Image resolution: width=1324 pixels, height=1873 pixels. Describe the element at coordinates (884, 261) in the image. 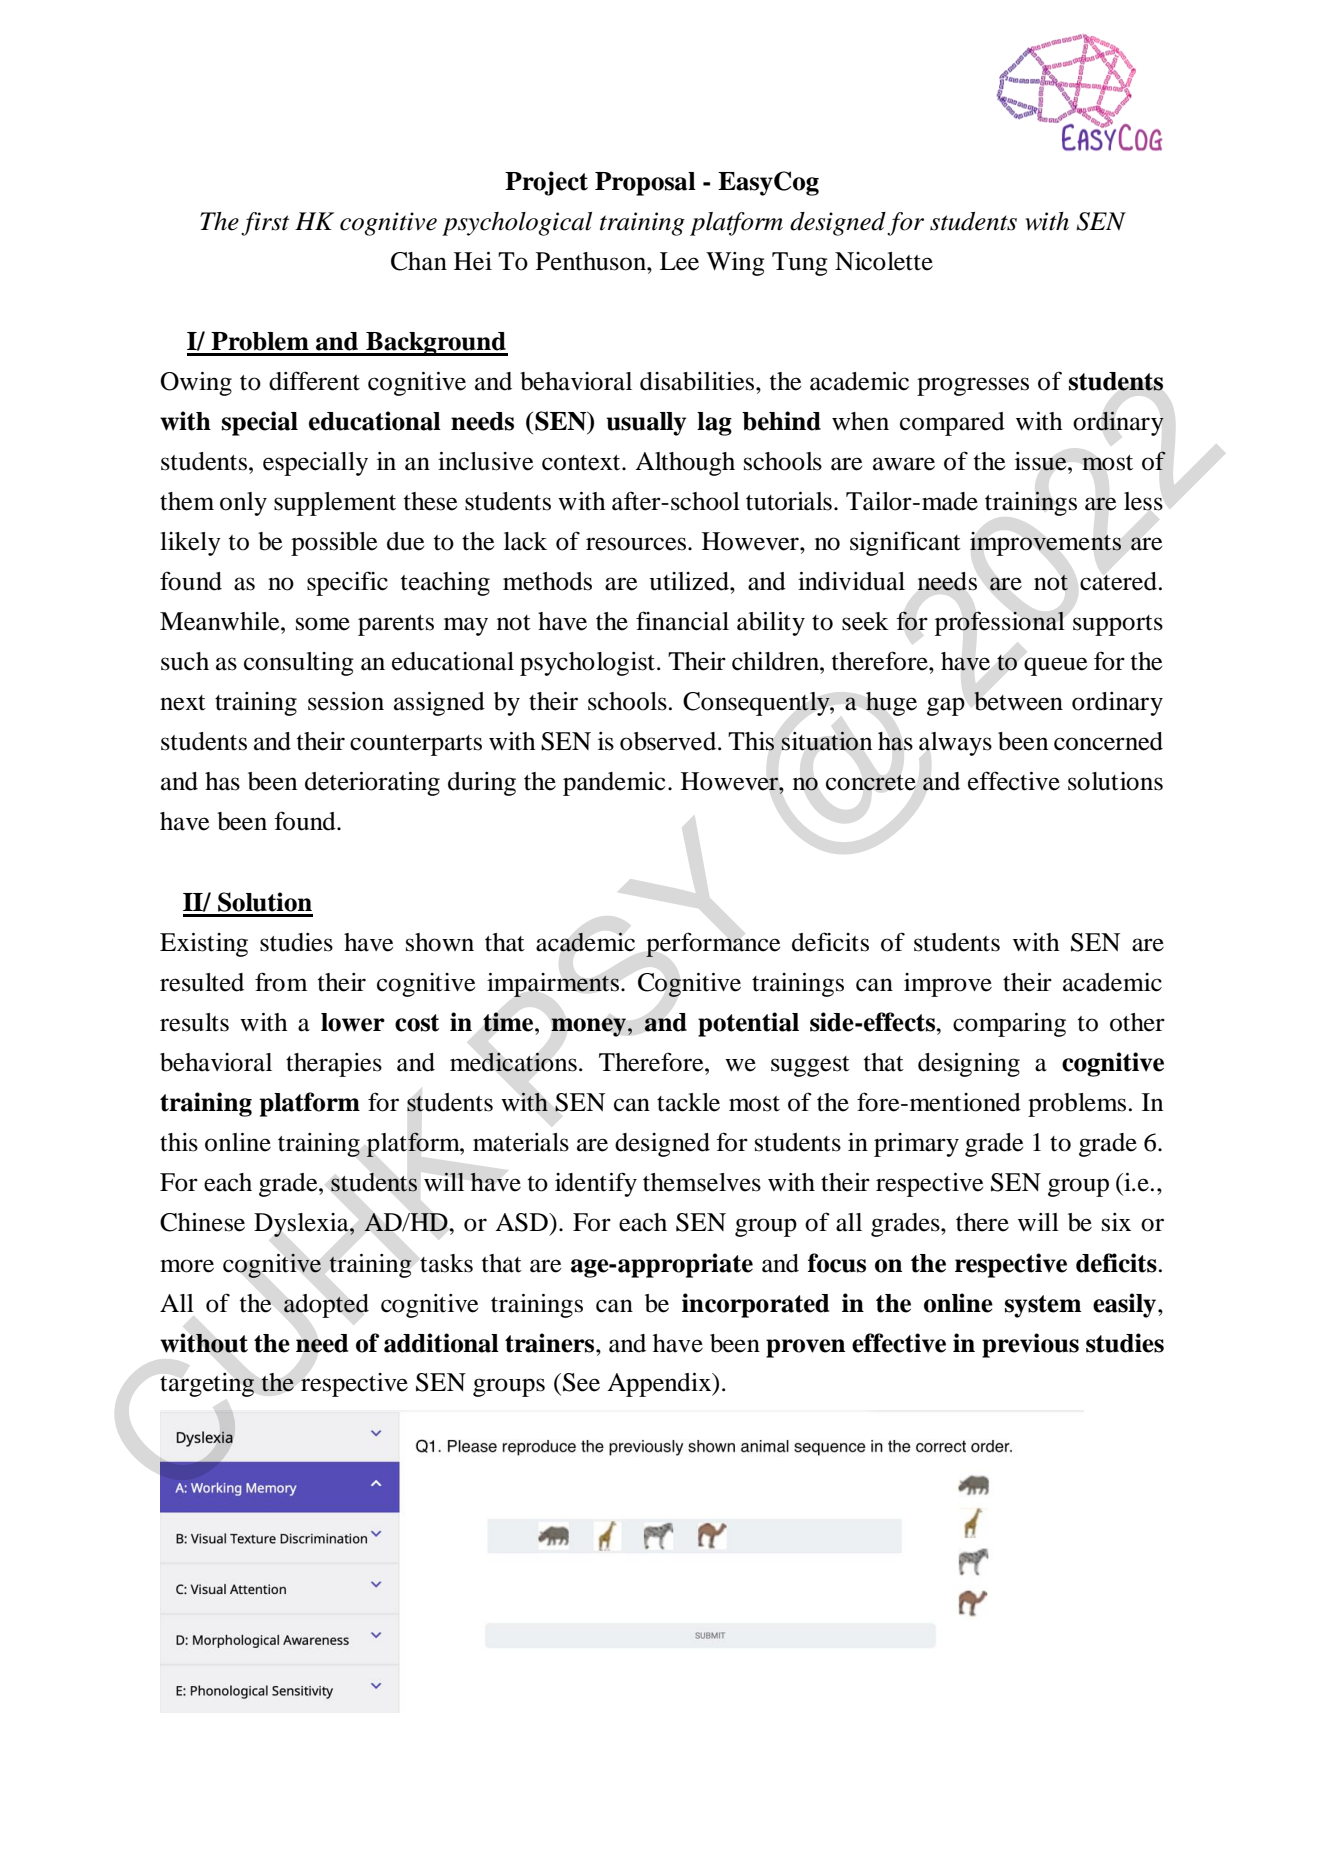

I see `Nicolette` at that location.
